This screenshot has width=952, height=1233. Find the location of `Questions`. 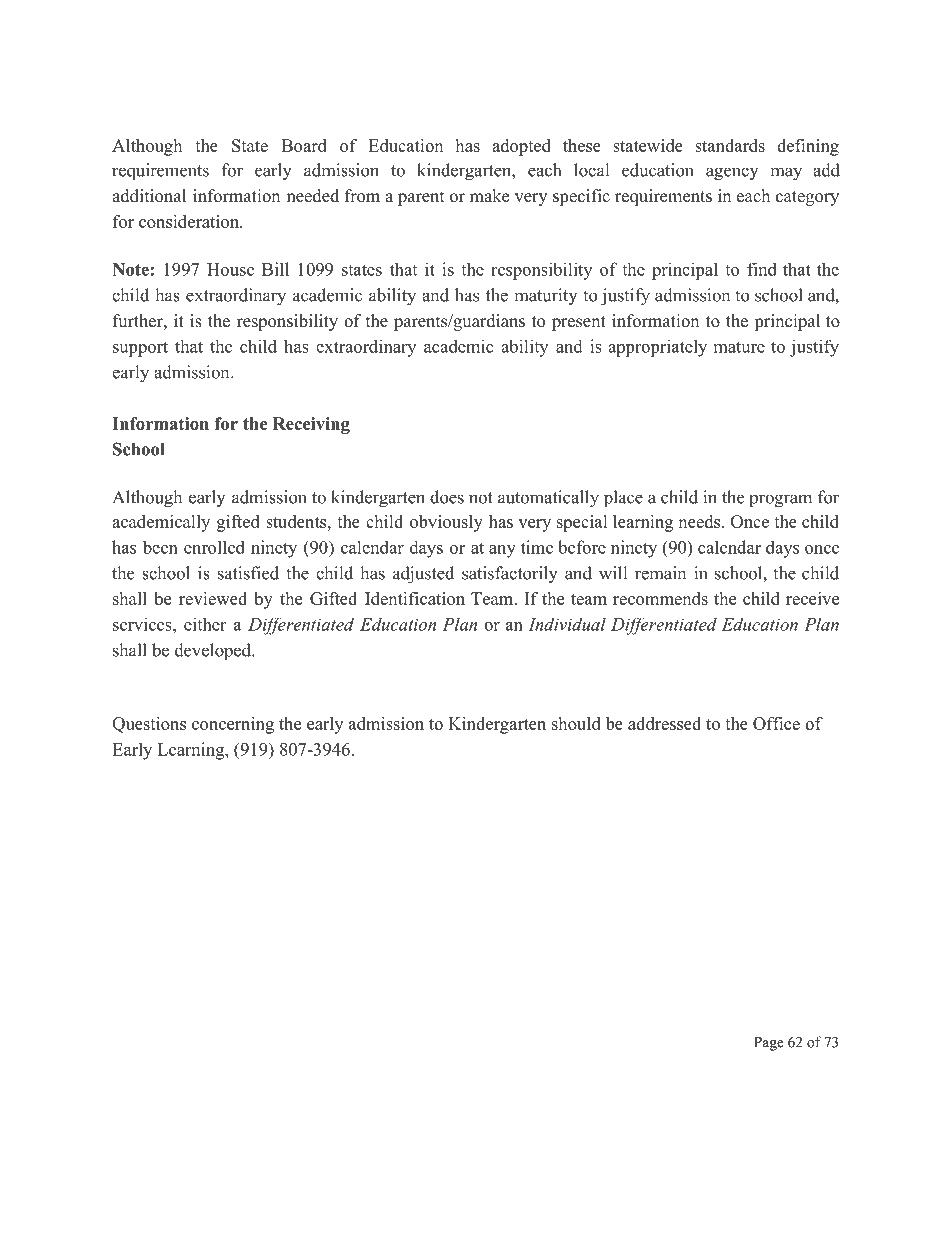

Questions is located at coordinates (149, 725).
